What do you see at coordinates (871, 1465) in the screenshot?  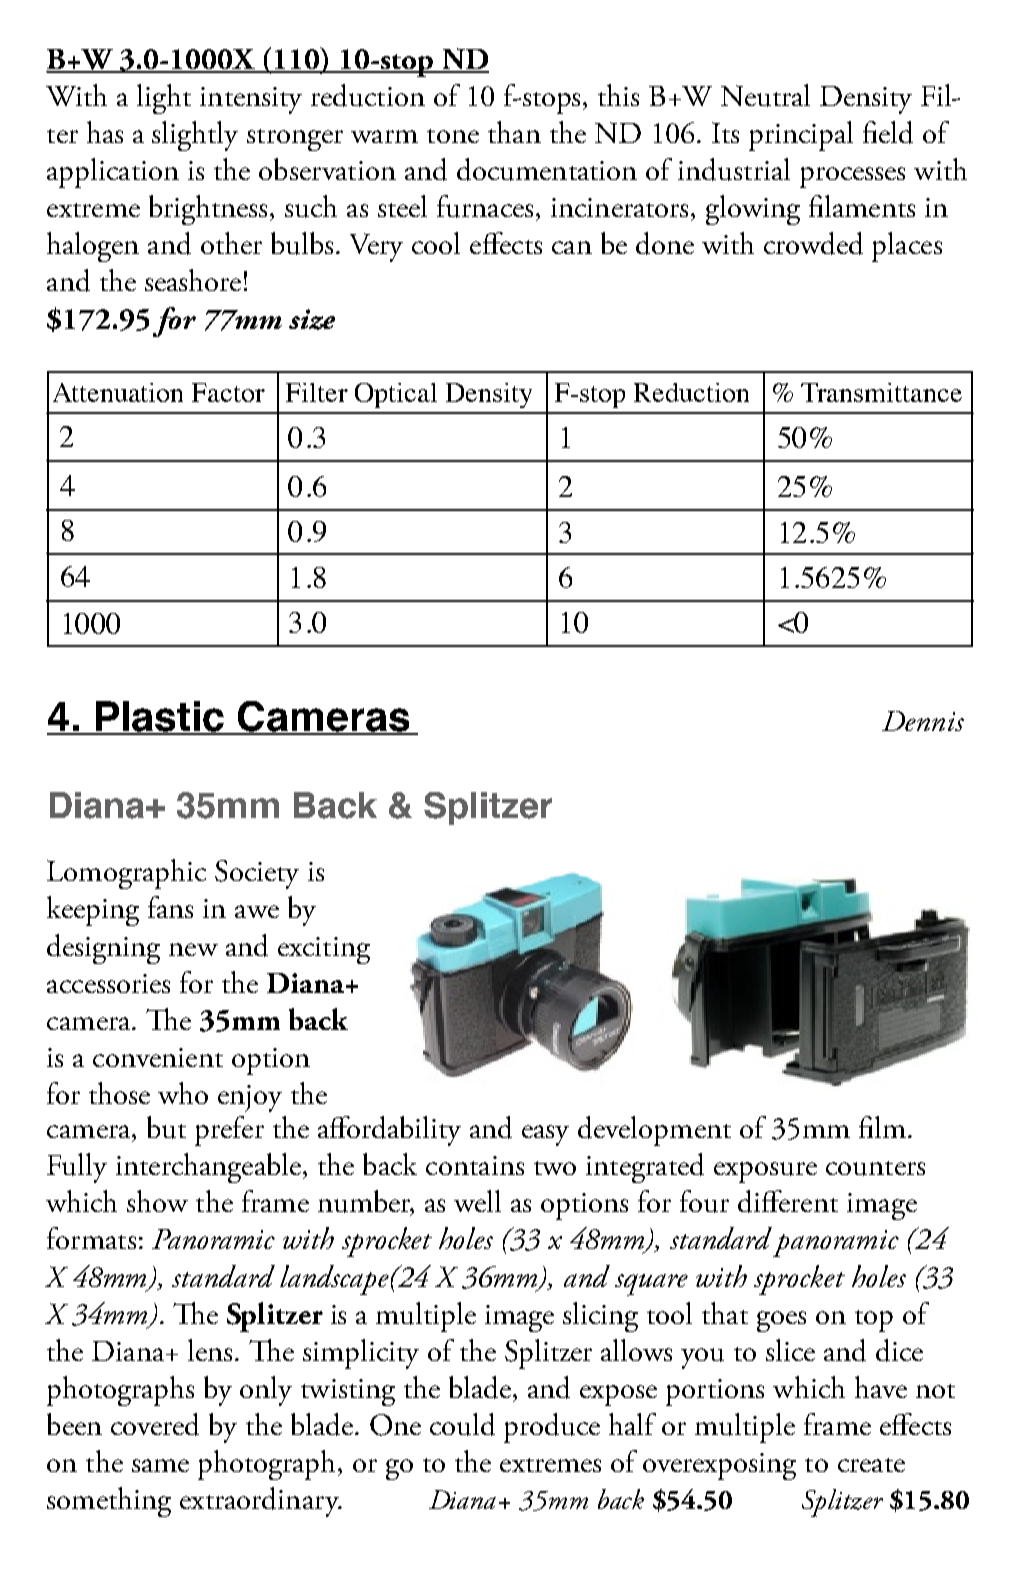 I see `create` at bounding box center [871, 1465].
